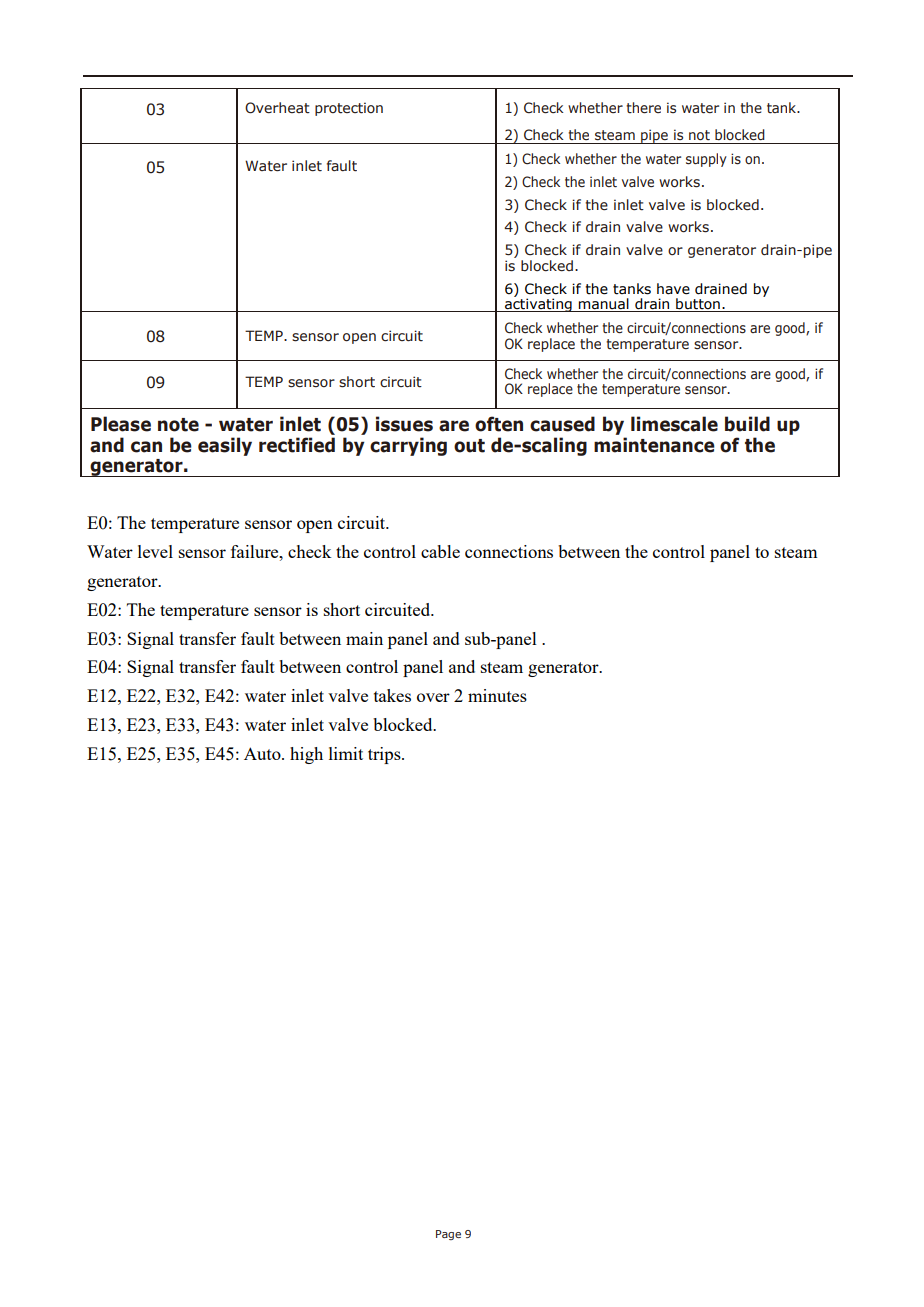 Image resolution: width=924 pixels, height=1307 pixels. Describe the element at coordinates (408, 446) in the image. I see `carrying` at that location.
